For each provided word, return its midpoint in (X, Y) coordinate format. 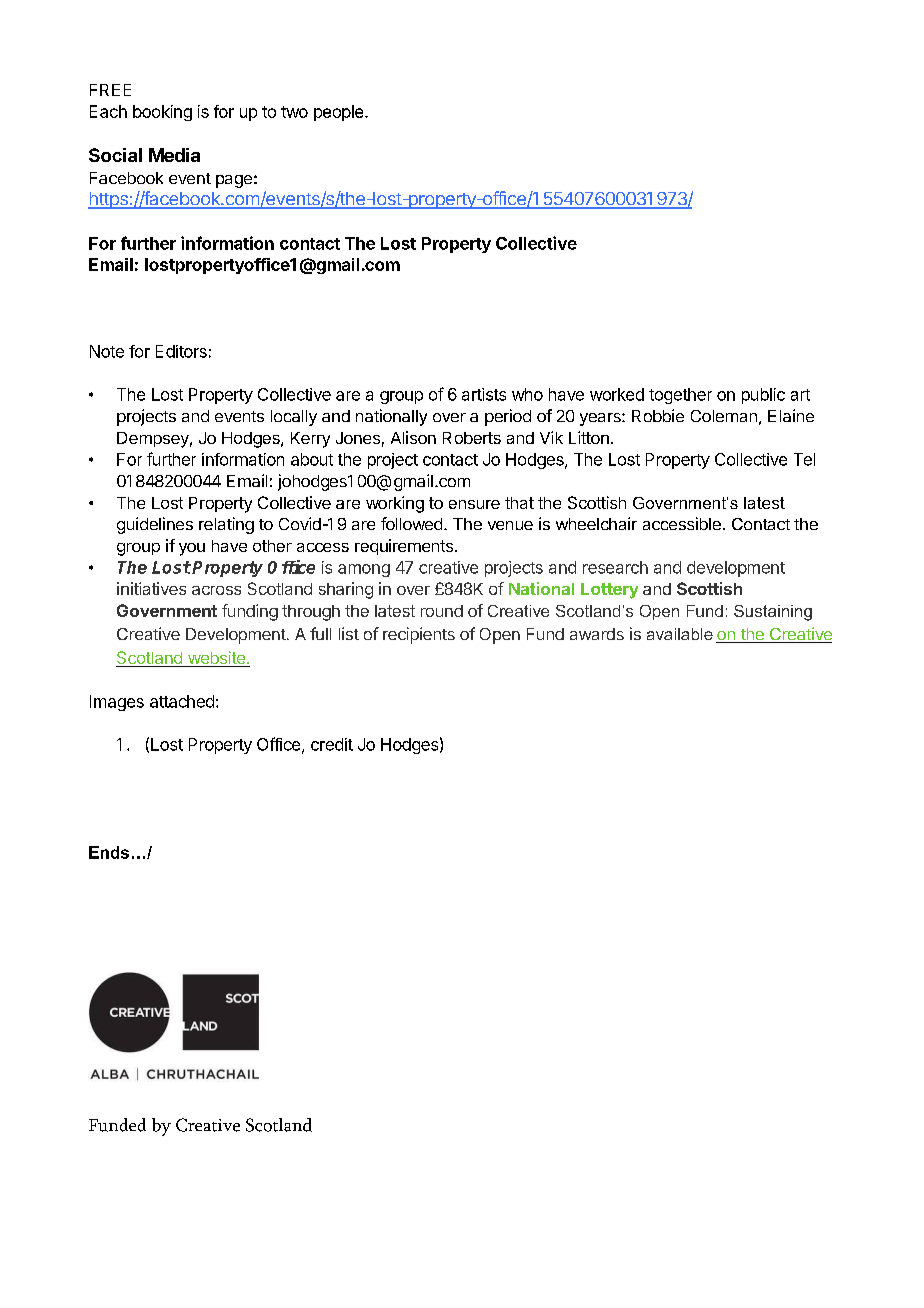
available (680, 634)
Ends (109, 852)
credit (332, 744)
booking (162, 113)
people (340, 113)
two (294, 112)
